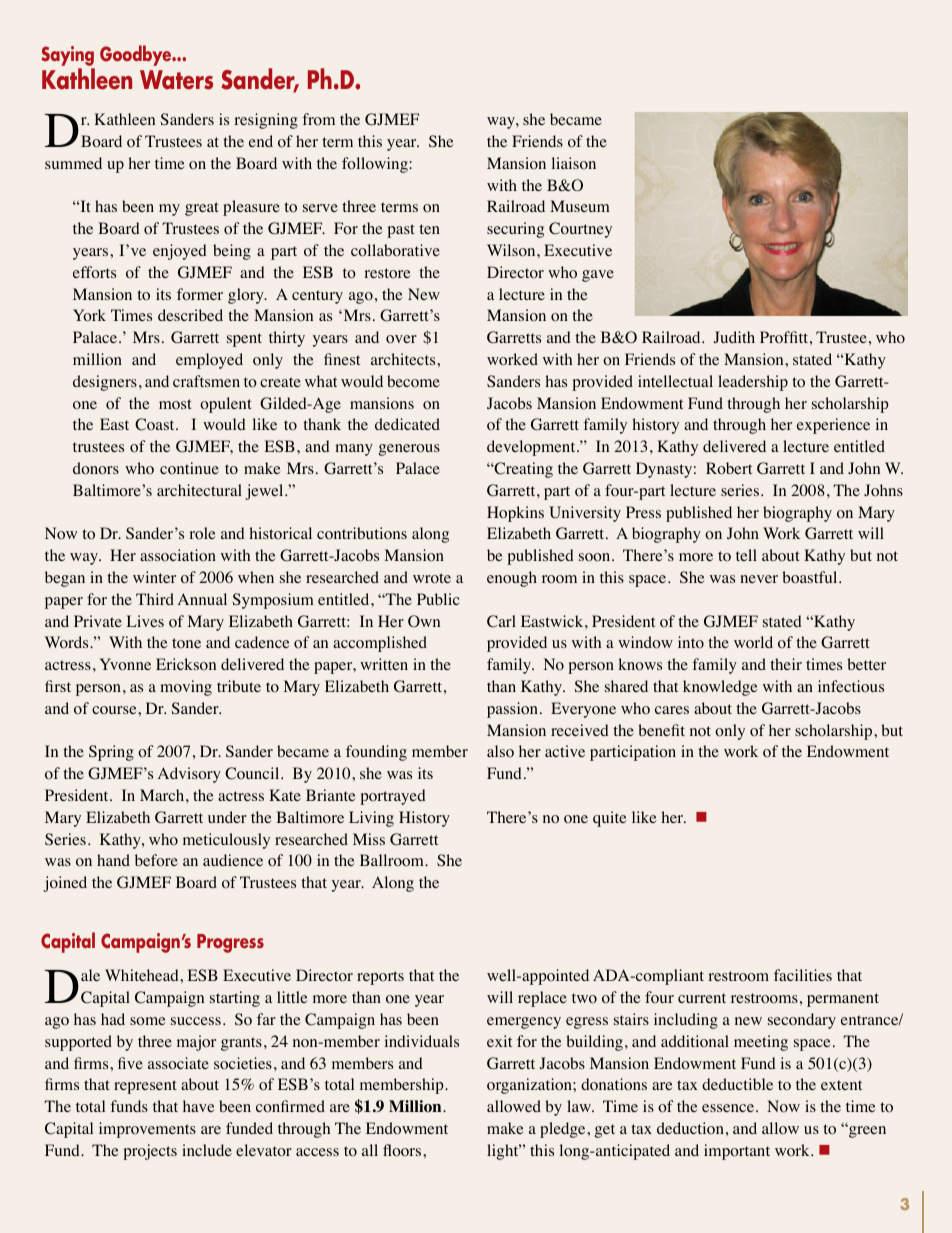 The image size is (952, 1233). What do you see at coordinates (176, 80) in the document?
I see `Waters` at bounding box center [176, 80].
